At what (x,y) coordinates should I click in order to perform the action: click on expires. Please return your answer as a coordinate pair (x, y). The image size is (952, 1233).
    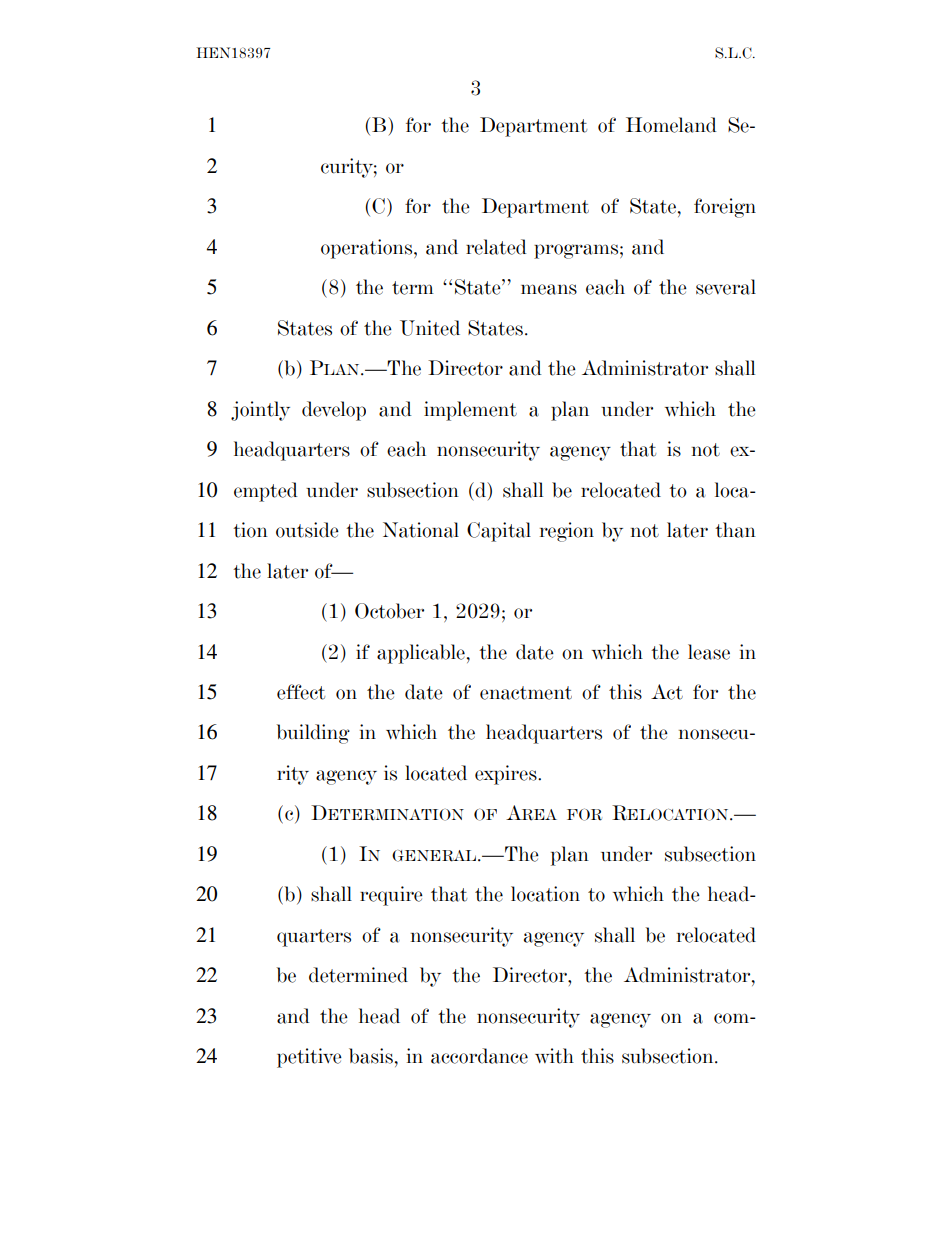
    Looking at the image, I should click on (507, 775).
